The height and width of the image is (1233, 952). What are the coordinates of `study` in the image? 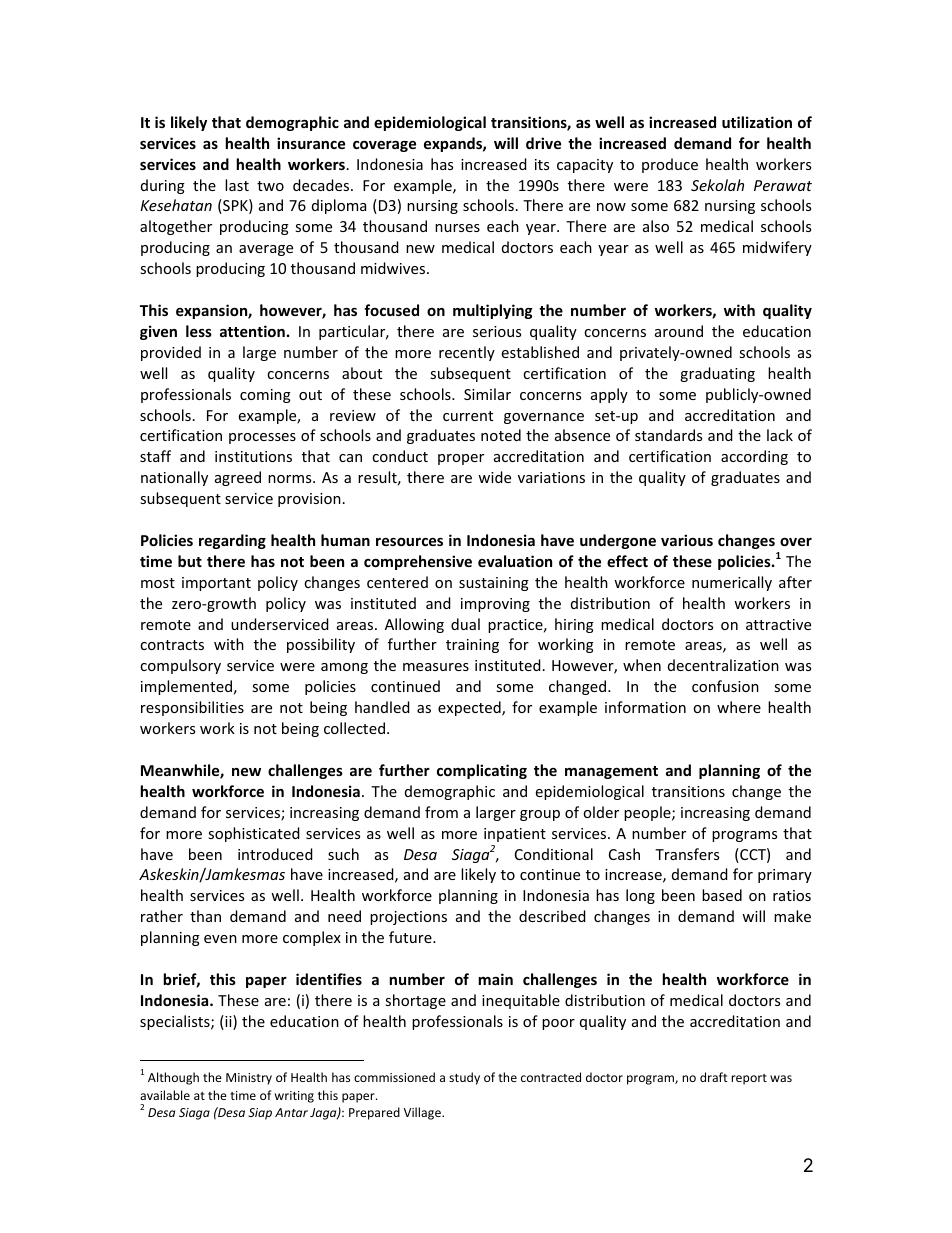 It's located at (464, 1078).
